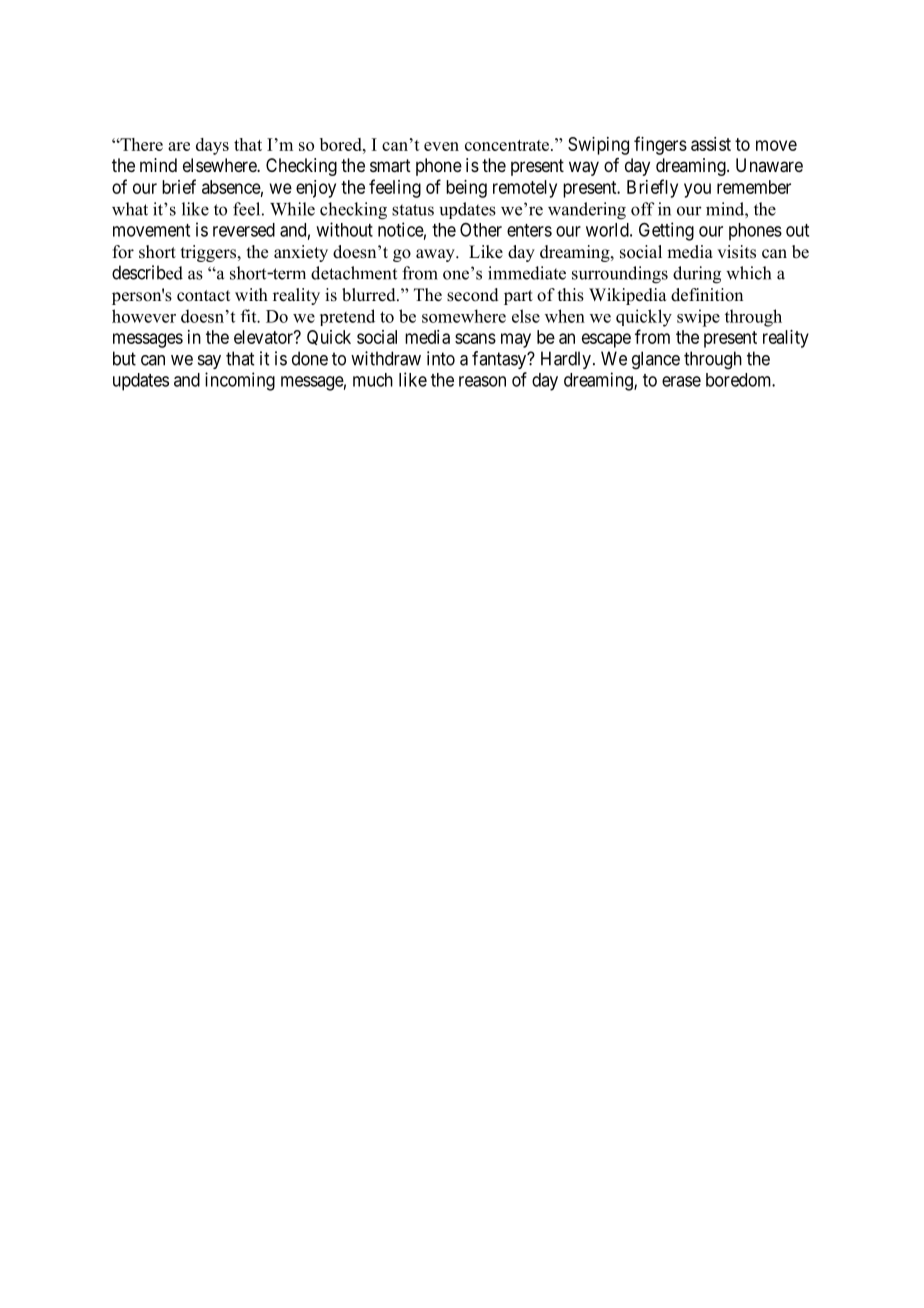  What do you see at coordinates (436, 255) in the screenshot?
I see `away` at bounding box center [436, 255].
